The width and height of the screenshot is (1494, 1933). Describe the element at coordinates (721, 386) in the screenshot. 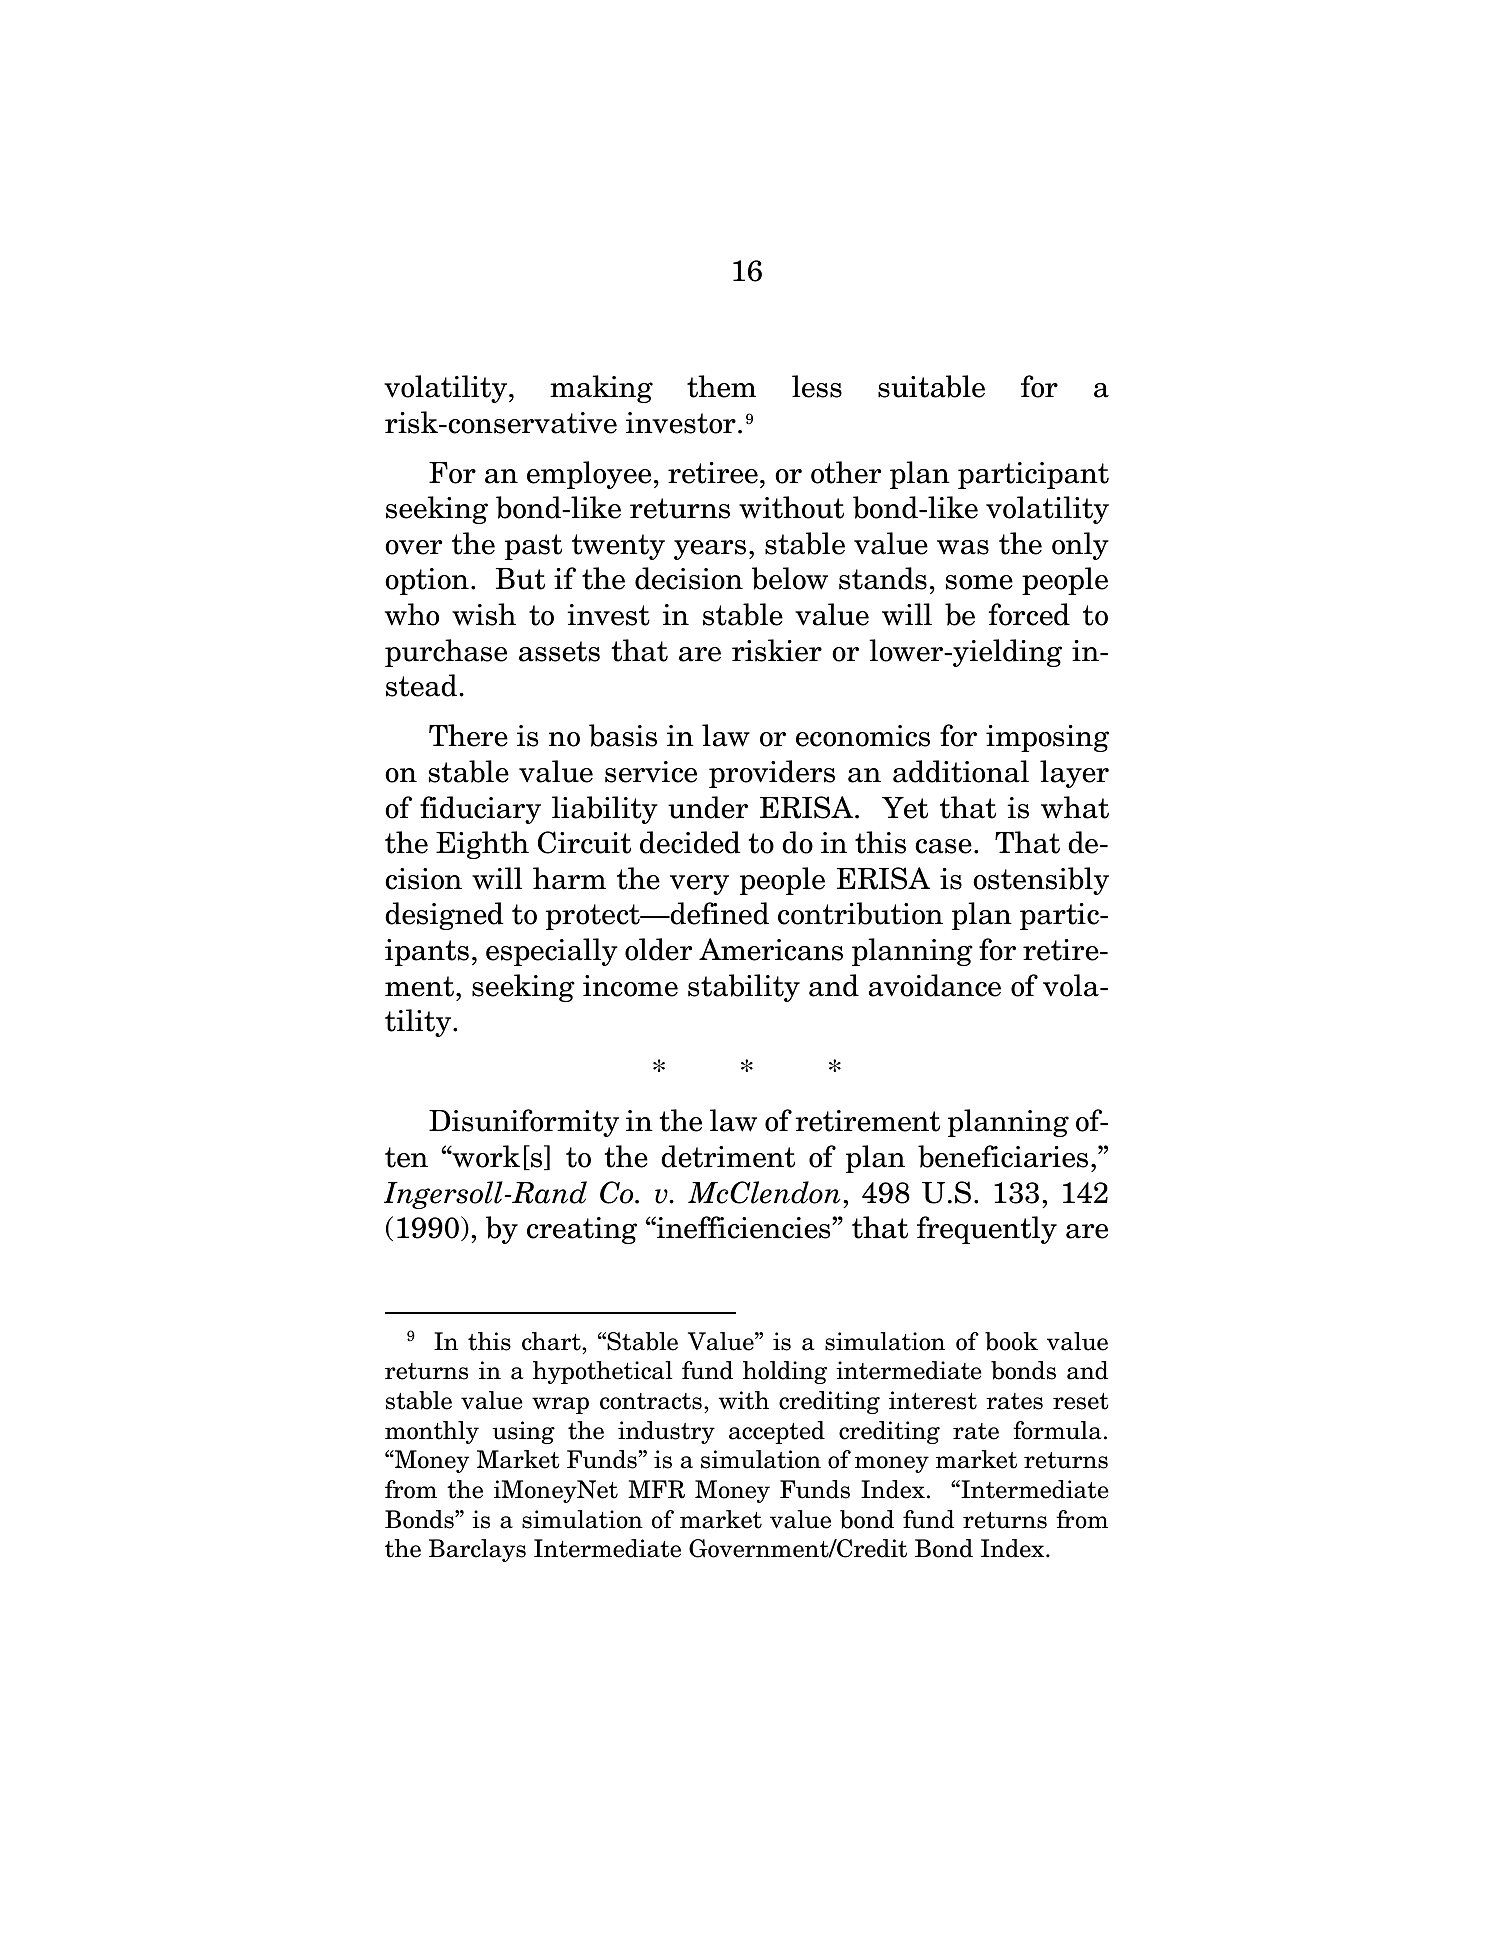

I see `them` at that location.
